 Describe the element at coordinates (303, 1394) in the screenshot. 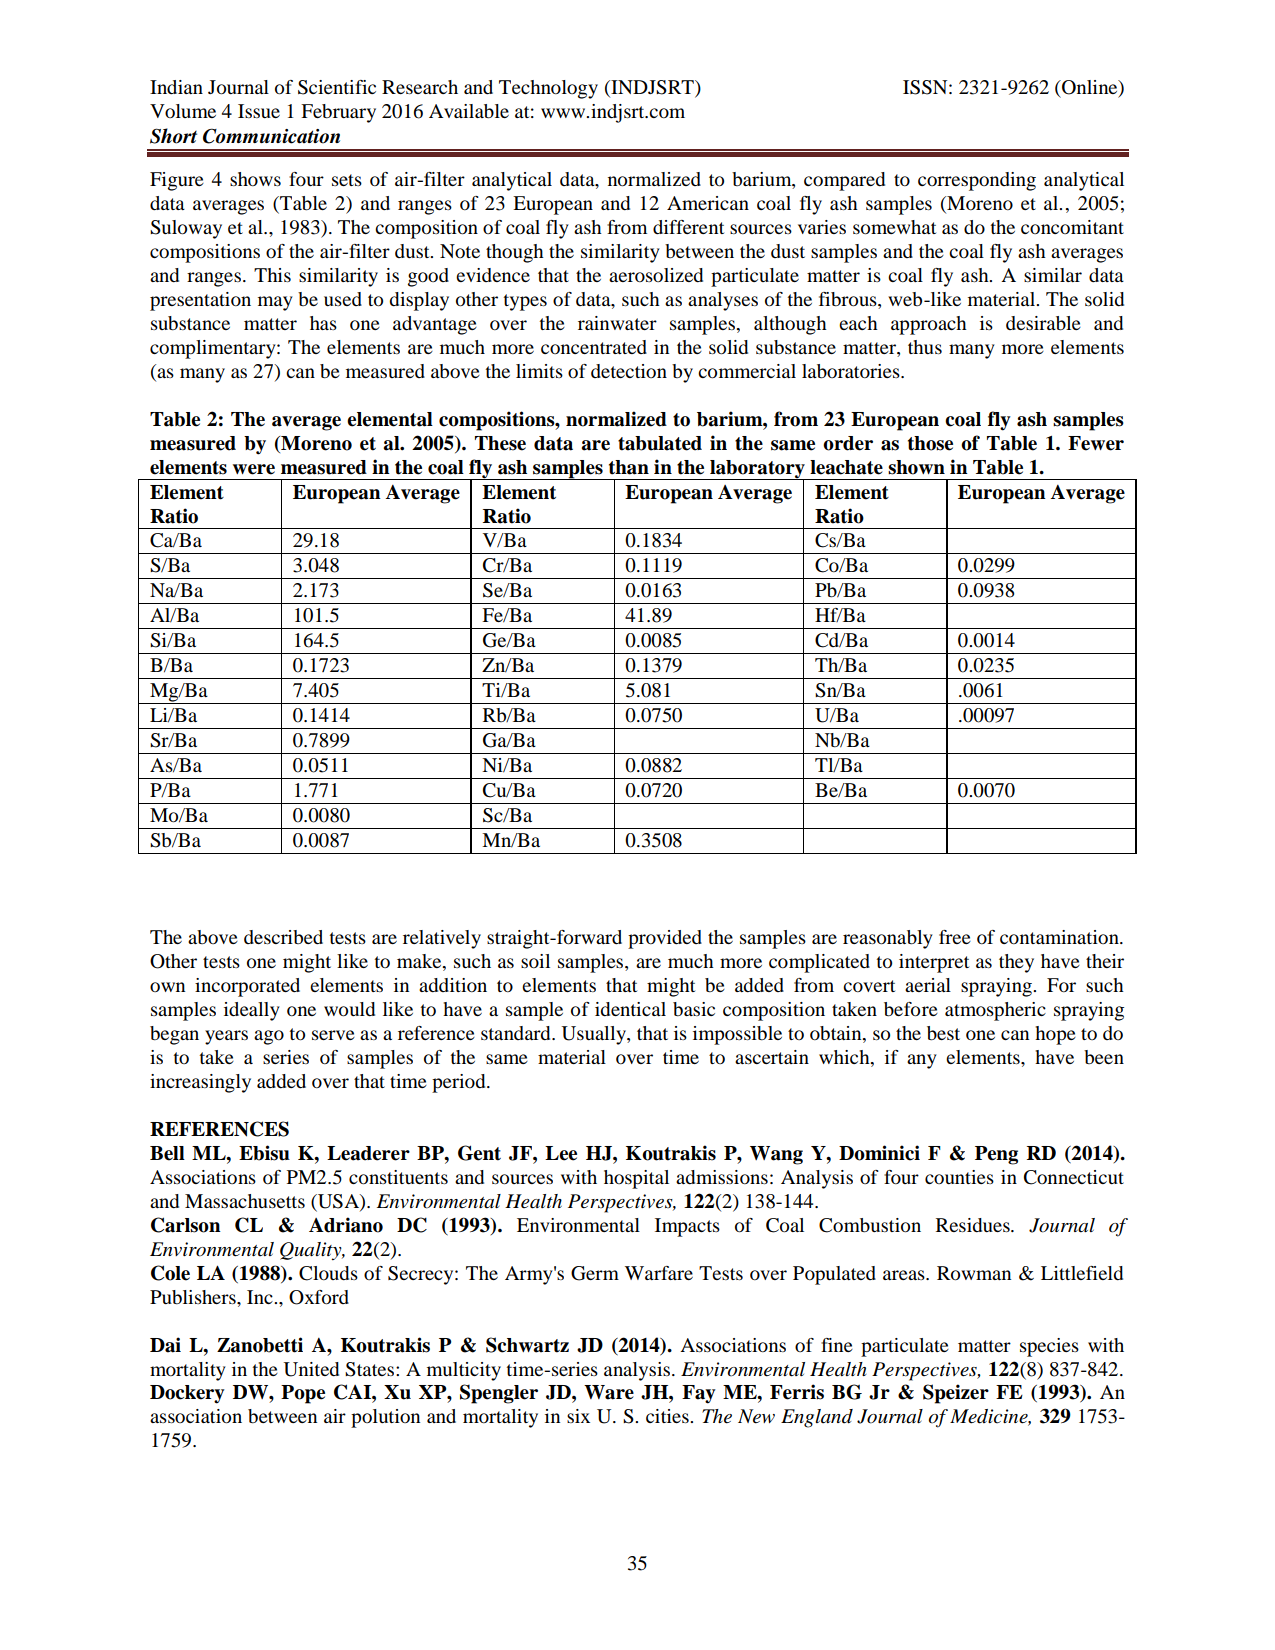

I see `Pope` at that location.
